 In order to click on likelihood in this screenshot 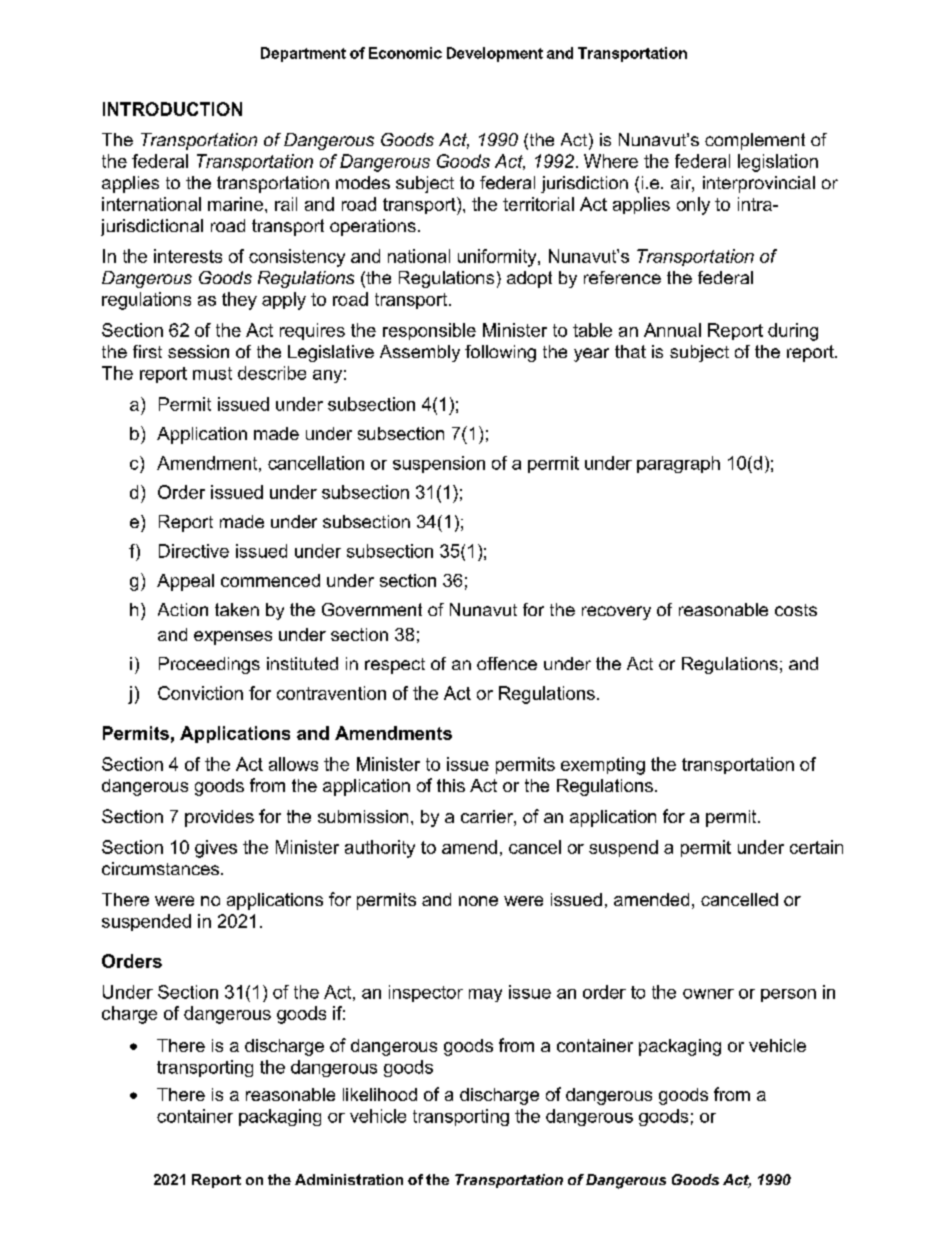, I will do `click(380, 1094)`.
